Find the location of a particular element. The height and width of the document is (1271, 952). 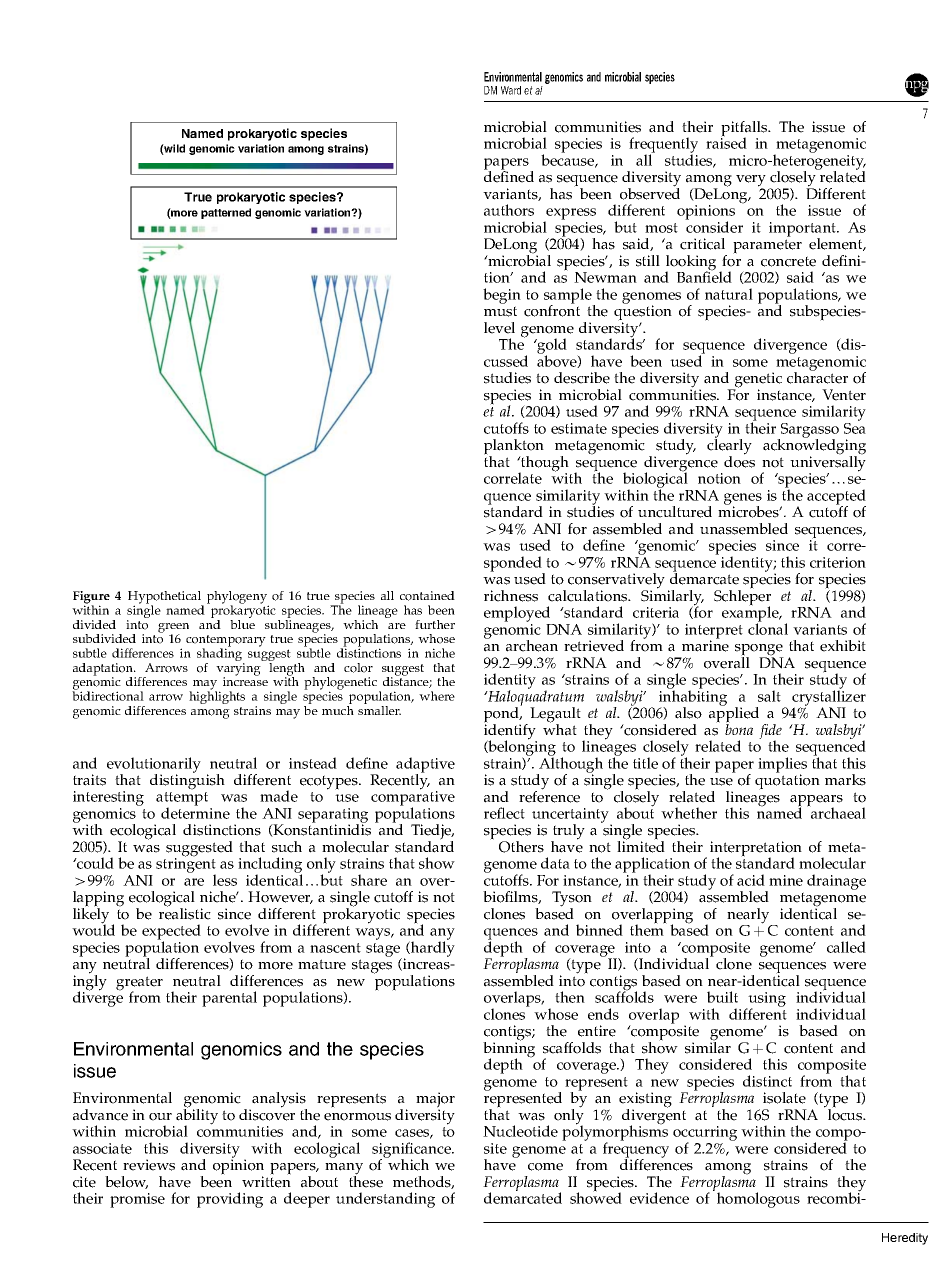

Ward is located at coordinates (511, 90).
